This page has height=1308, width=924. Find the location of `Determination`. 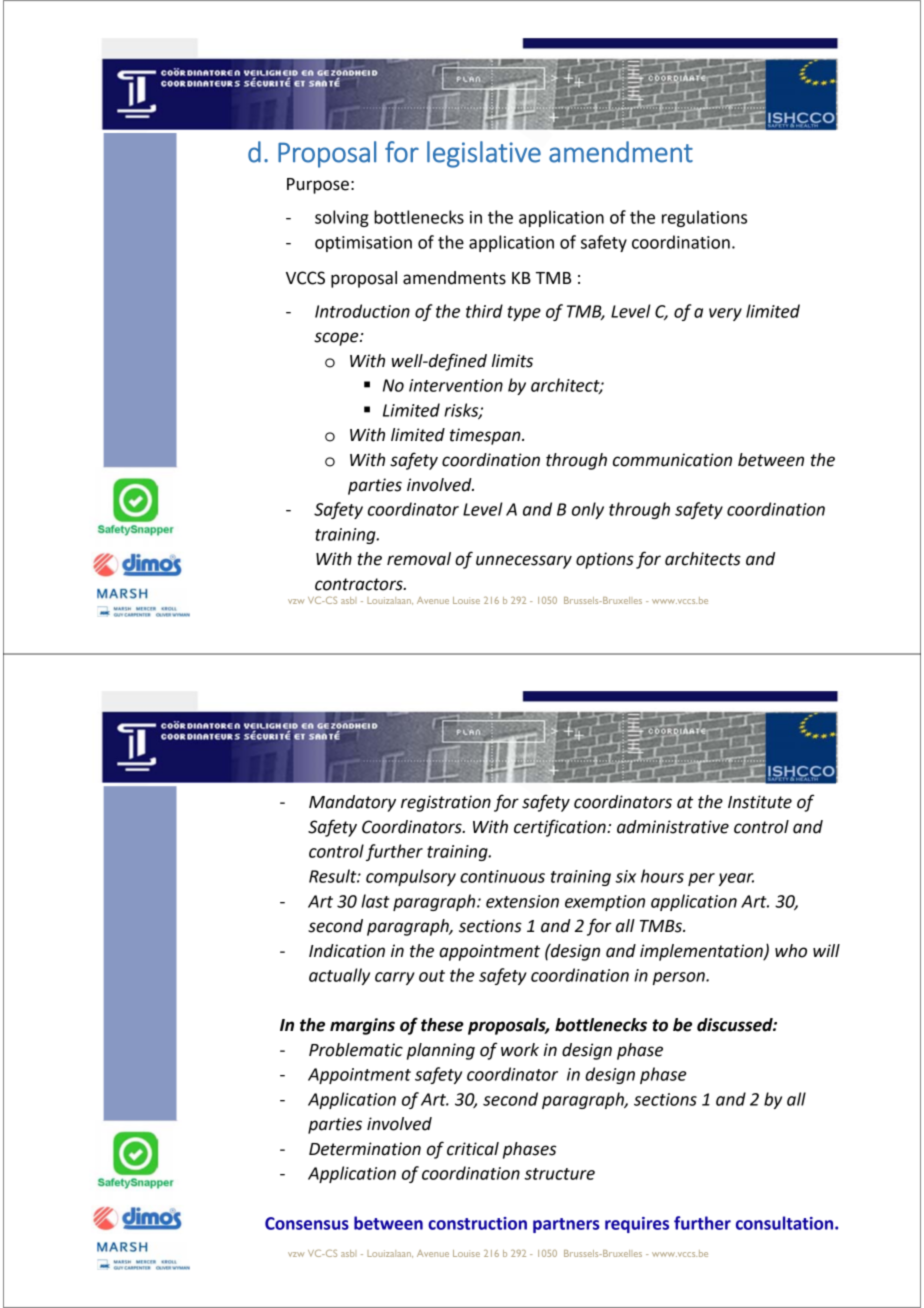

Determination is located at coordinates (365, 1149).
